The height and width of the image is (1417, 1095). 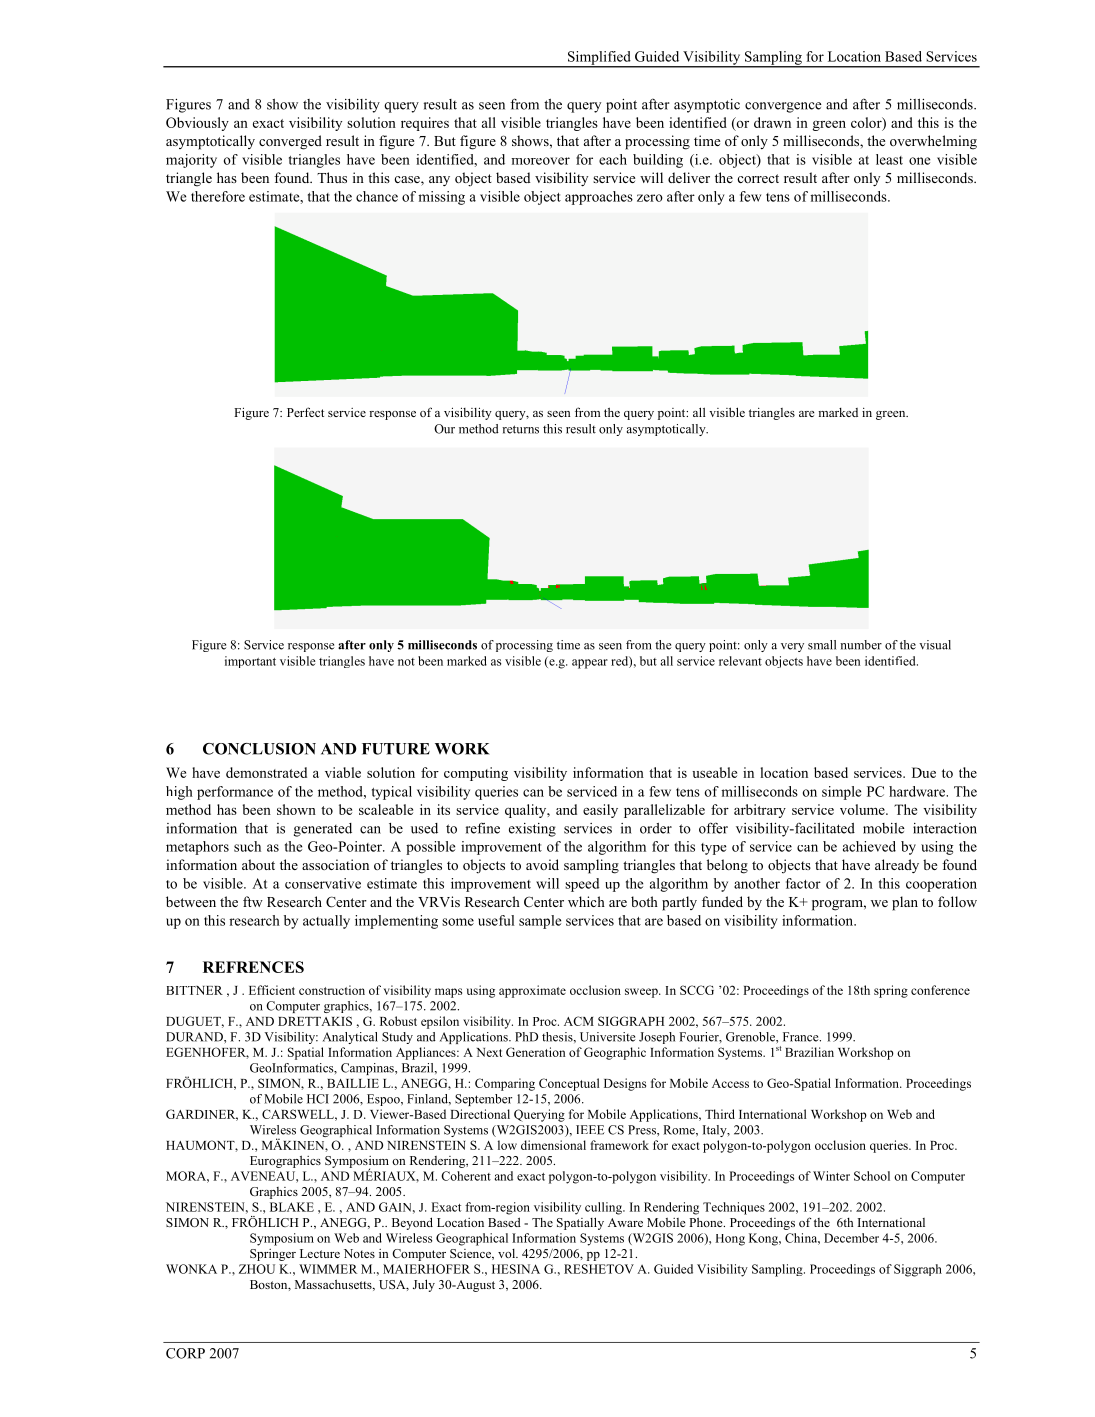 I want to click on appear, so click(x=590, y=664).
